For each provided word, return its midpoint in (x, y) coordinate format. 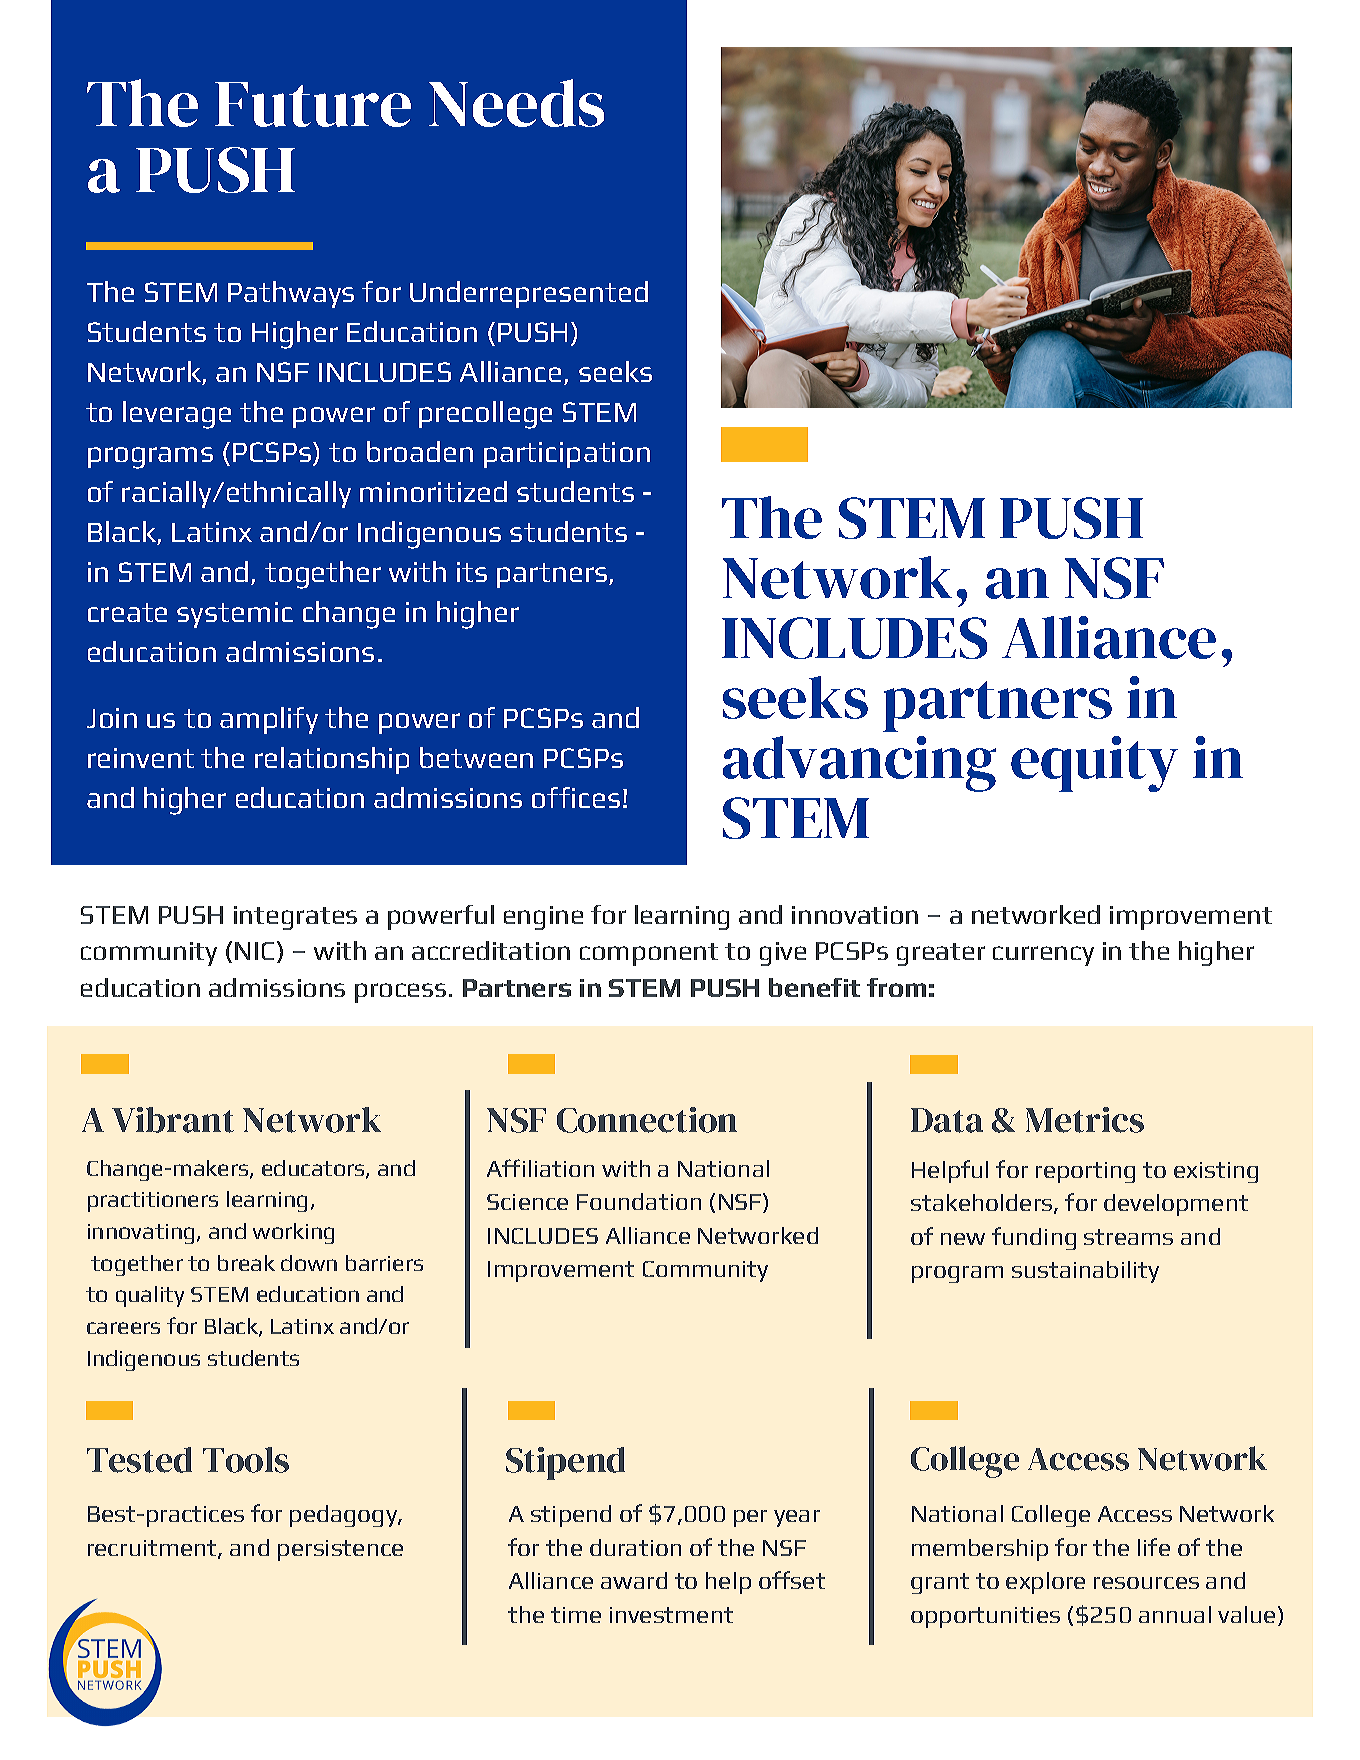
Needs (516, 103)
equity (1094, 764)
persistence (340, 1550)
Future (313, 104)
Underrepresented (529, 294)
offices (576, 797)
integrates (295, 918)
